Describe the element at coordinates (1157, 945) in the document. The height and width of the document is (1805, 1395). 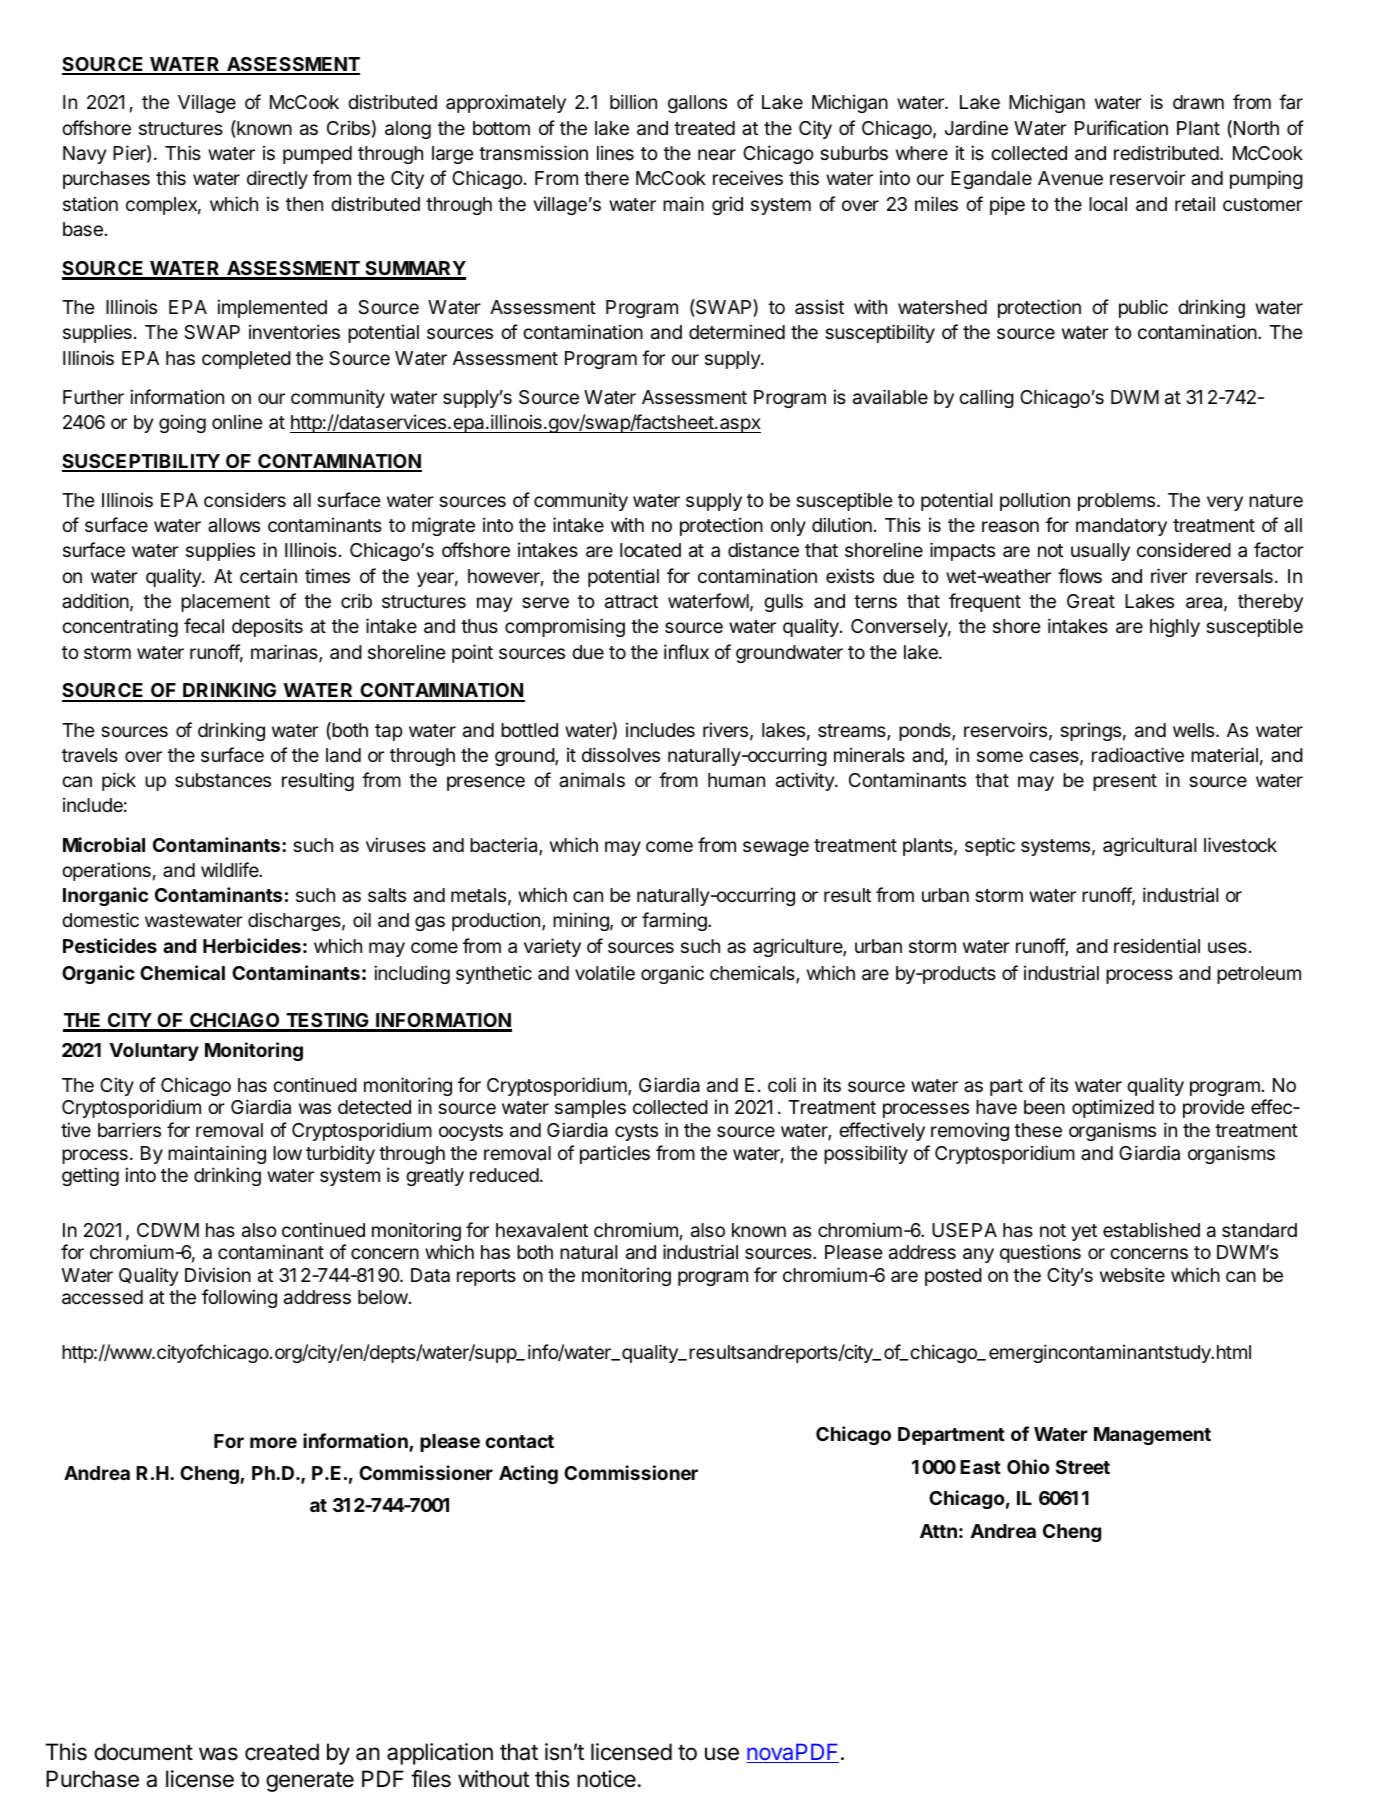
I see `residential` at that location.
